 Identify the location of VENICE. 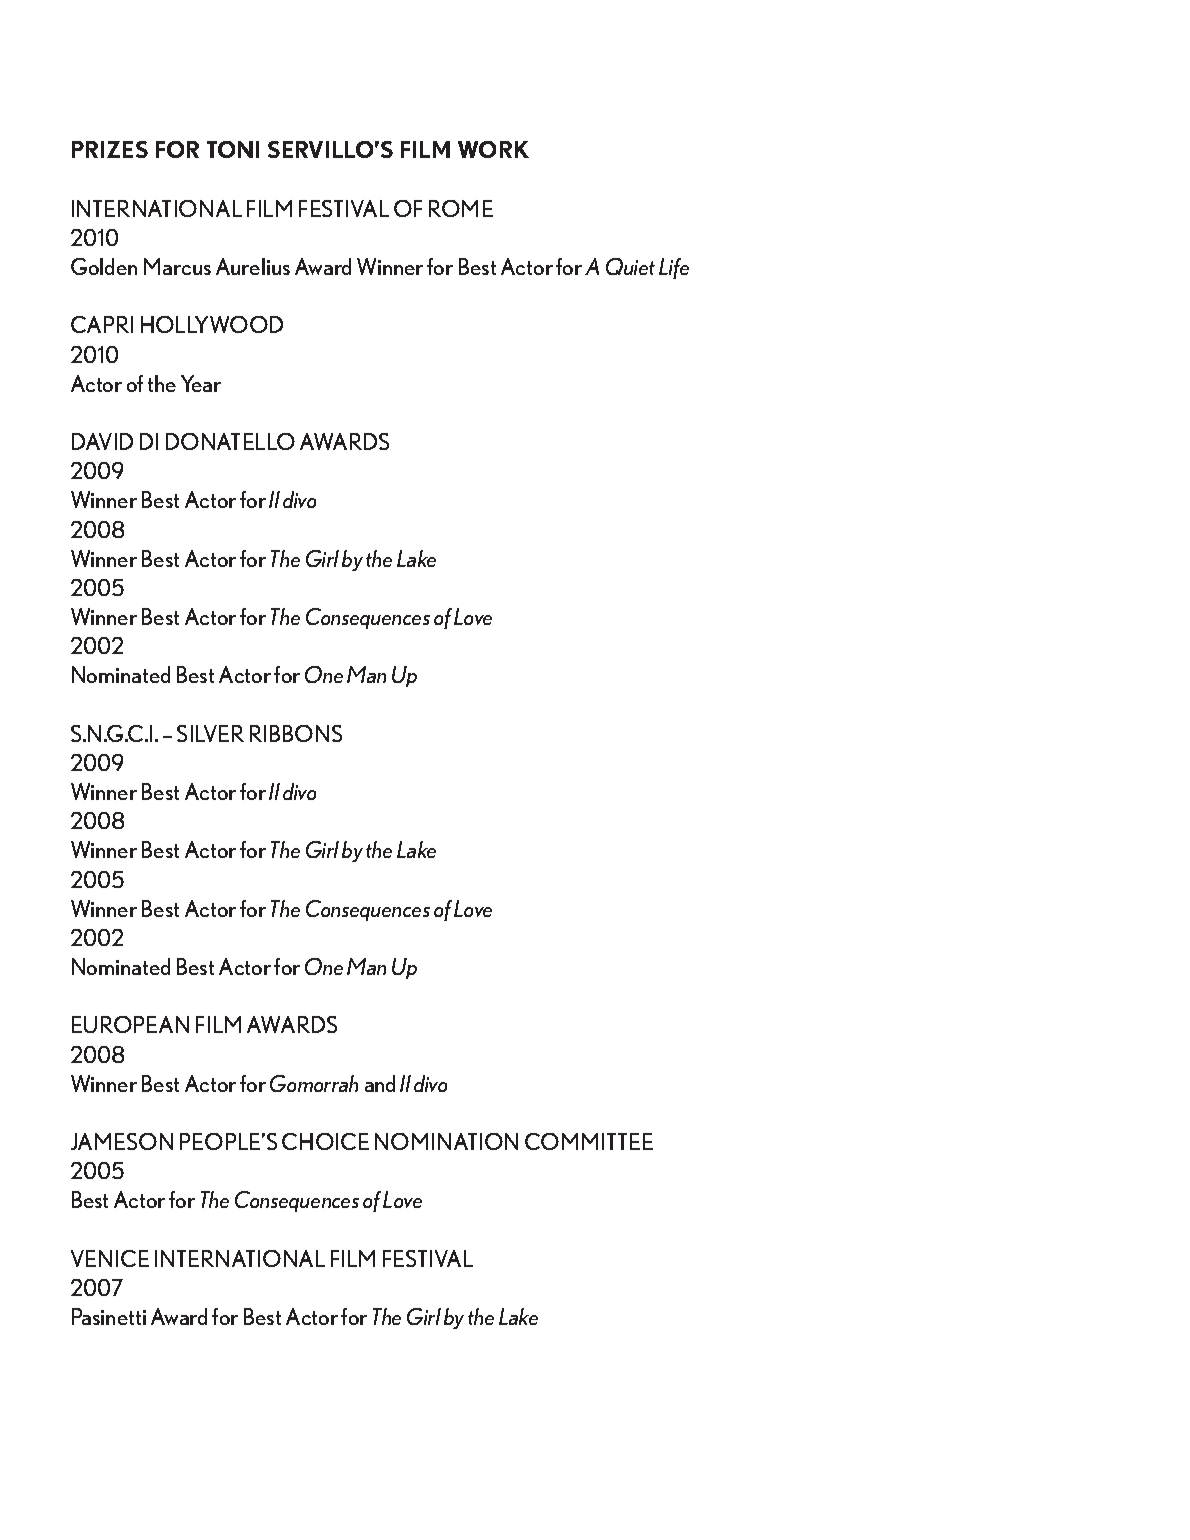
(110, 1258).
